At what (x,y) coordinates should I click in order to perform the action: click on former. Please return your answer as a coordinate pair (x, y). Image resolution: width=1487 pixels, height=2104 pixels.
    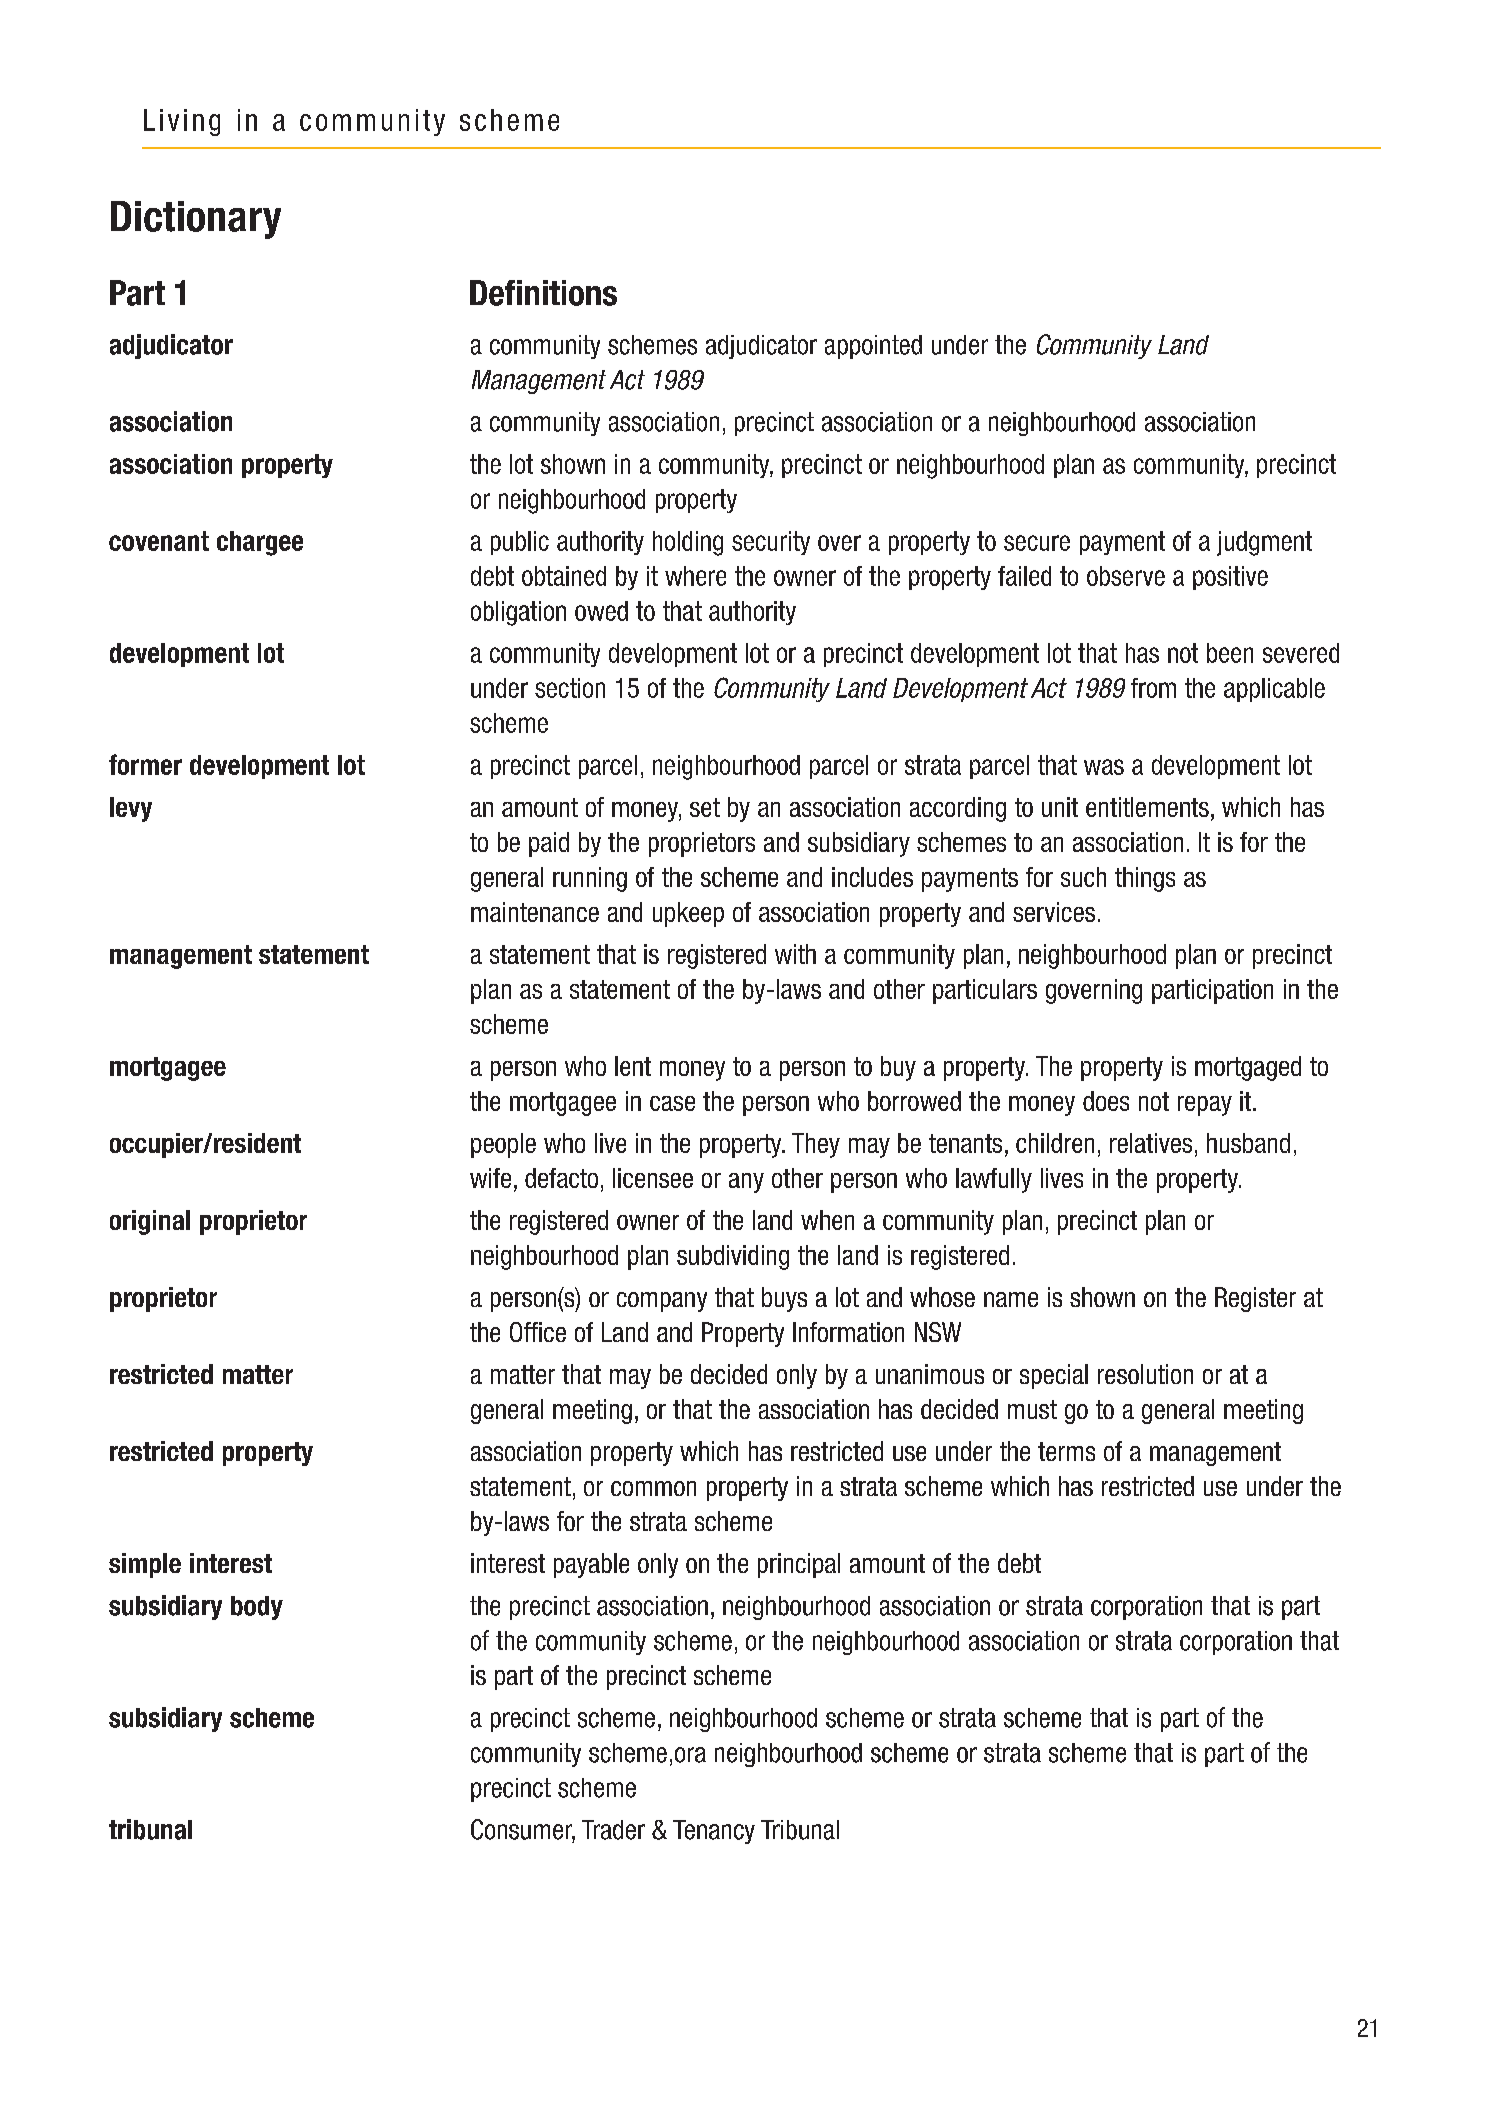
    Looking at the image, I should click on (145, 764).
